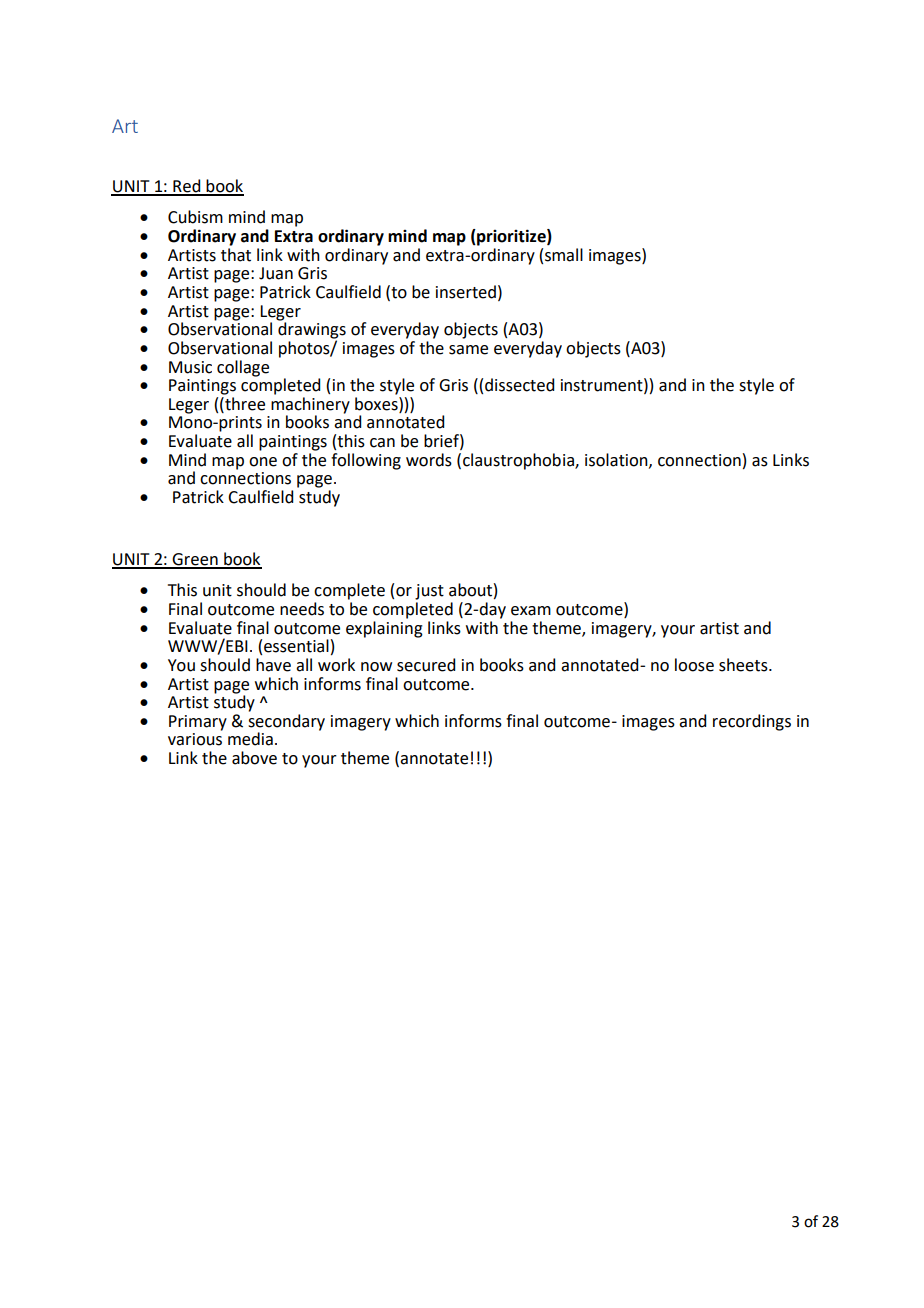 The image size is (924, 1308). What do you see at coordinates (236, 255) in the image?
I see `that` at bounding box center [236, 255].
